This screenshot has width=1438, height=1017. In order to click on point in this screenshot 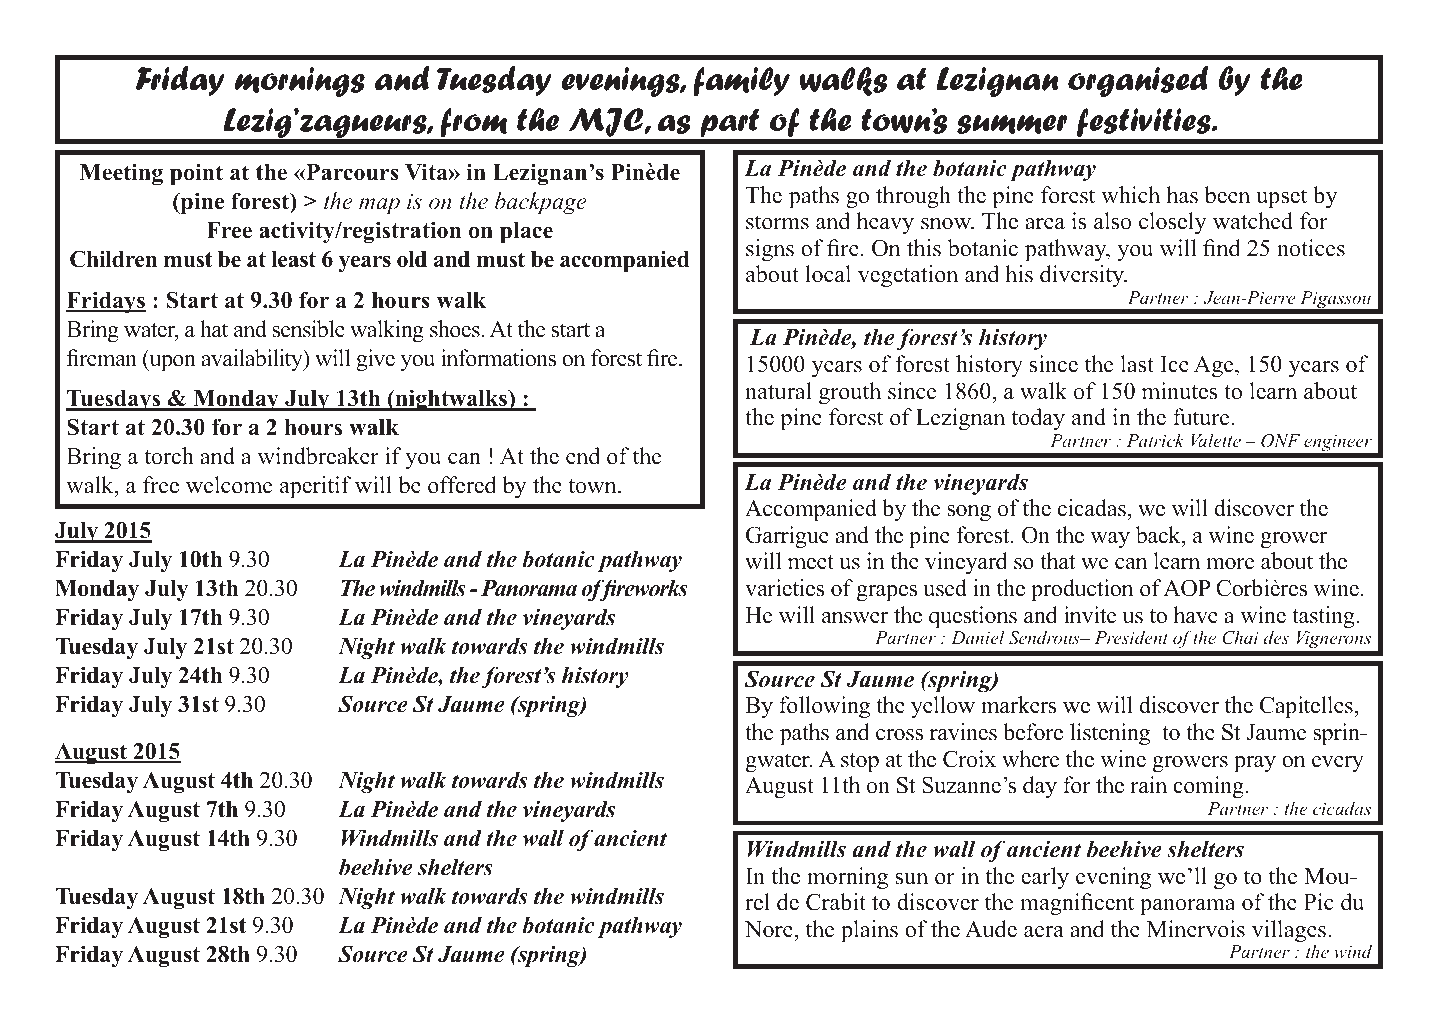, I will do `click(196, 174)`.
